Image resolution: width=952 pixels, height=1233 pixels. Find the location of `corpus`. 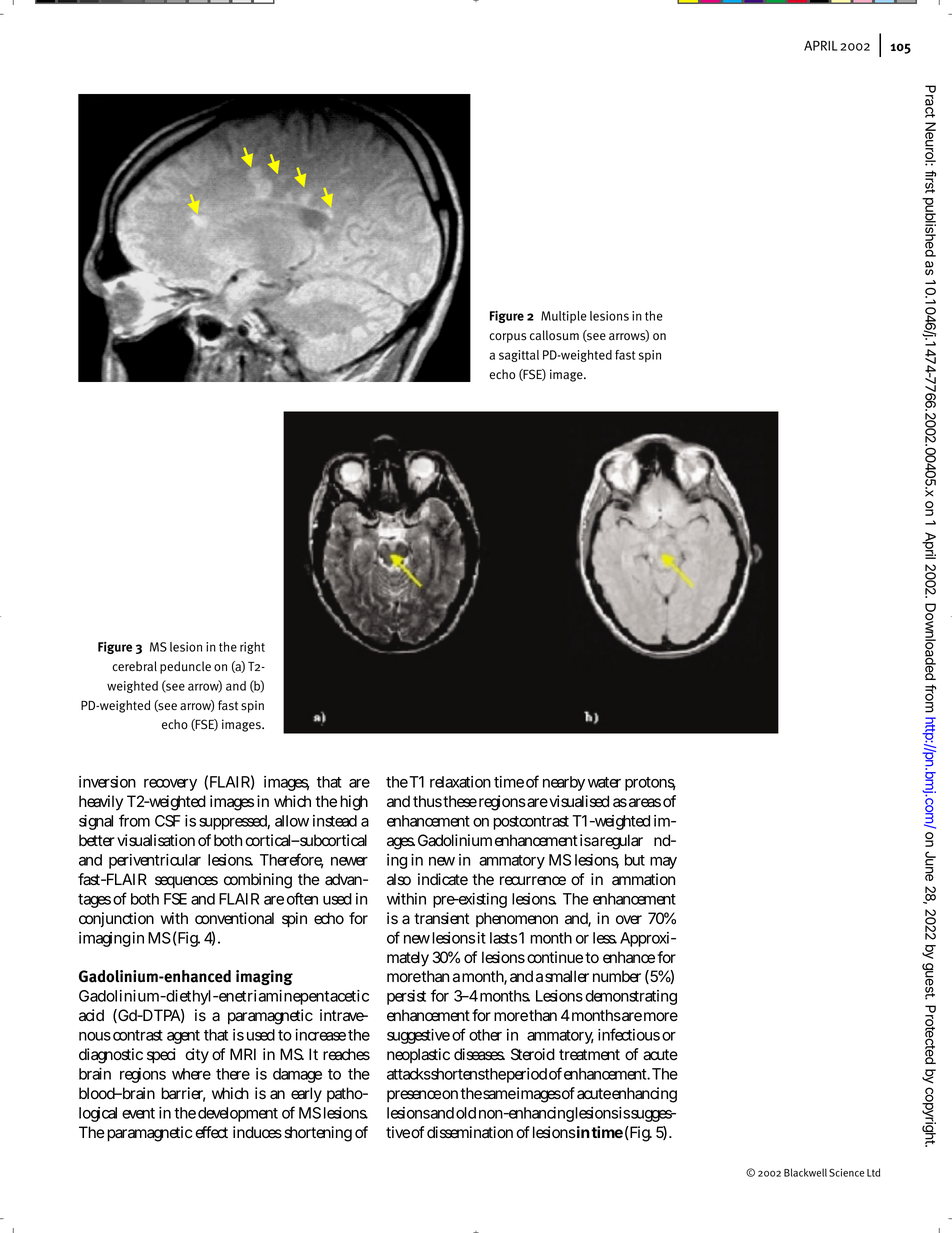

corpus is located at coordinates (507, 338).
